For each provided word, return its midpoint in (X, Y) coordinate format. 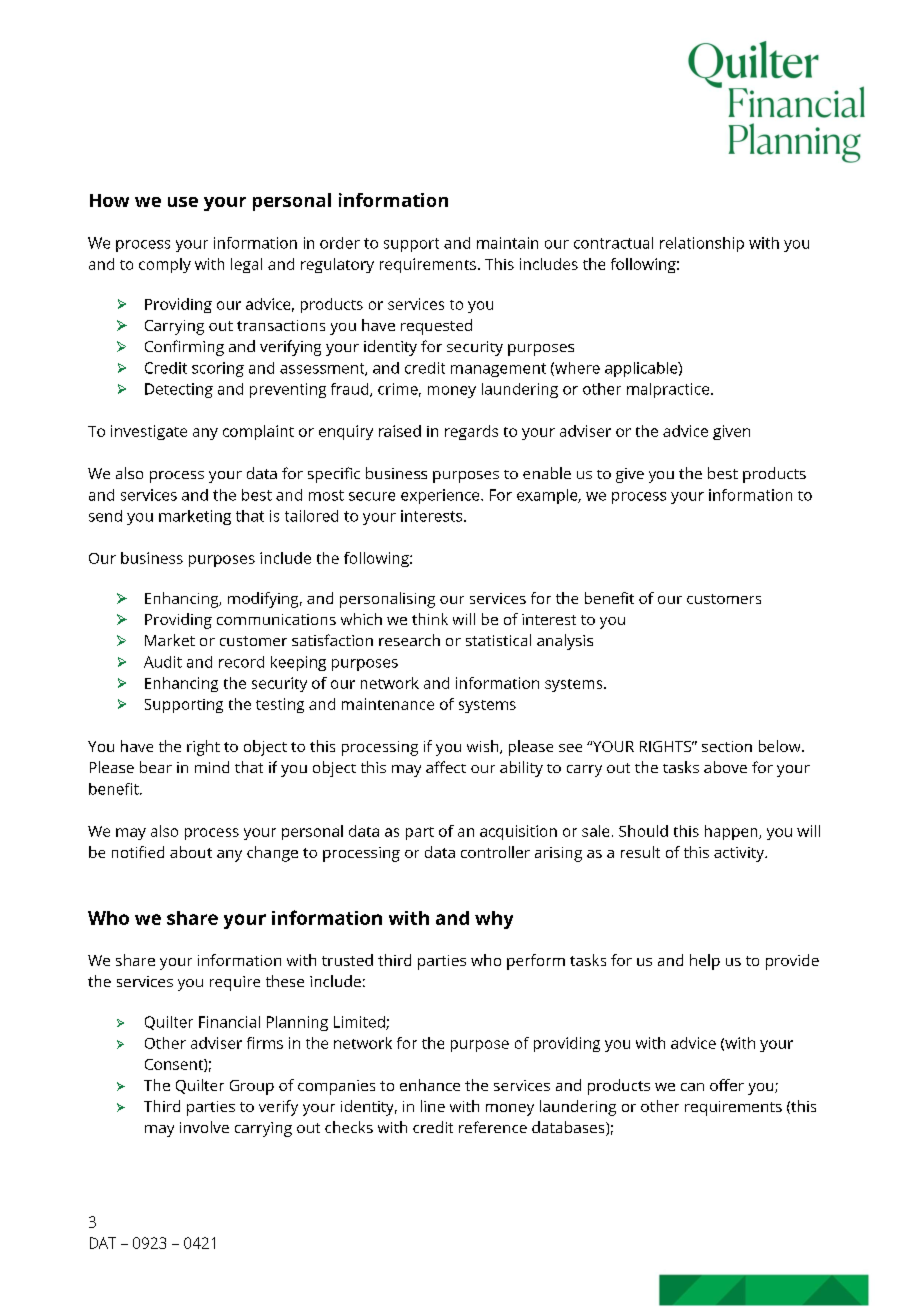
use (183, 202)
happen (732, 832)
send (105, 516)
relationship (702, 244)
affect (446, 767)
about (191, 852)
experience (441, 496)
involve (204, 1127)
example (548, 496)
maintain (507, 243)
